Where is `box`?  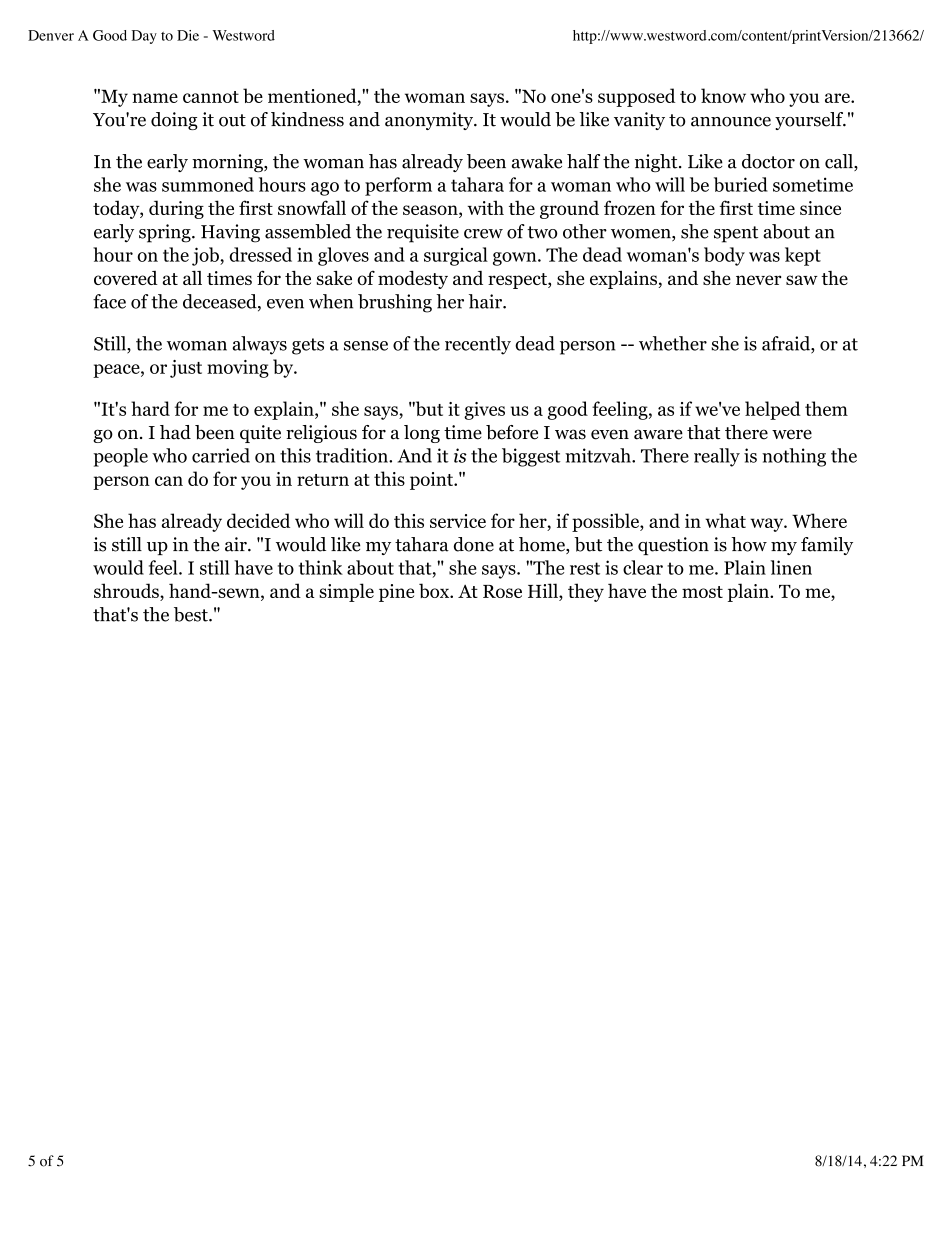
box is located at coordinates (435, 590).
